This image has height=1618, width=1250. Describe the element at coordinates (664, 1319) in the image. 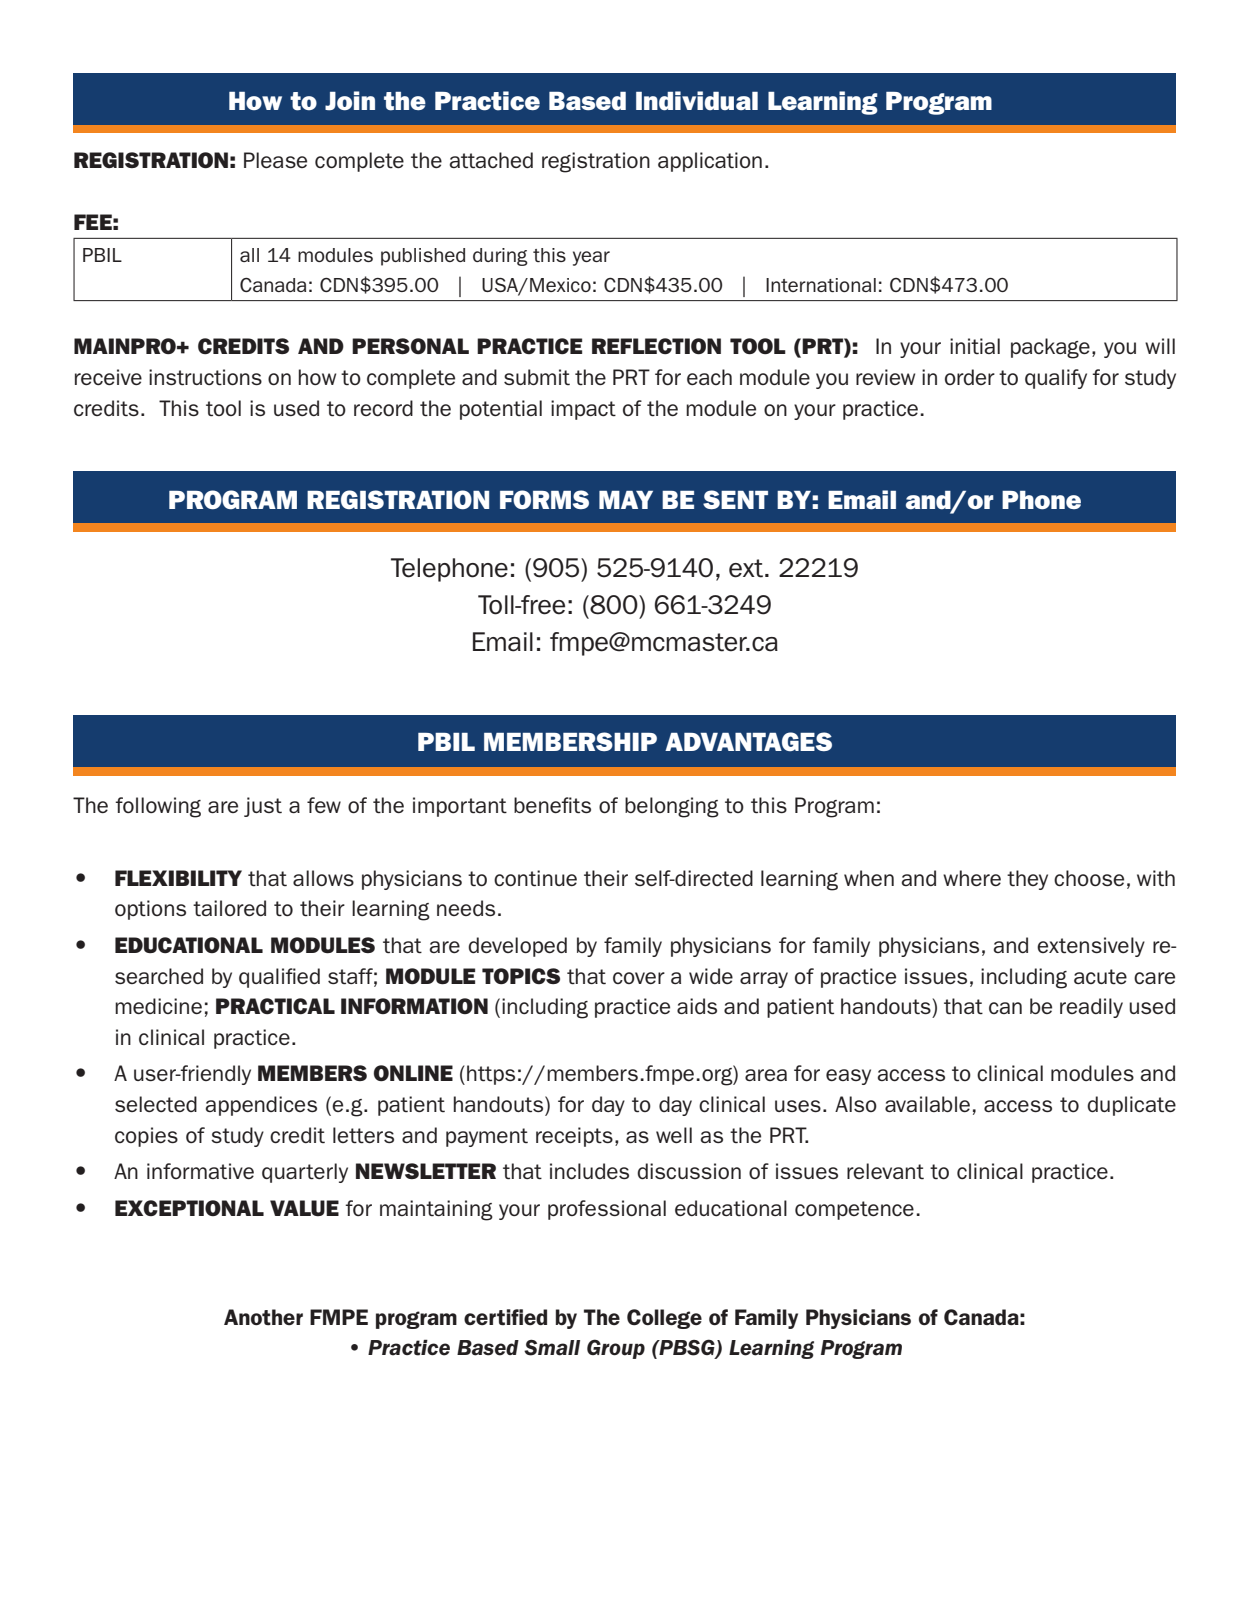

I see `College` at that location.
